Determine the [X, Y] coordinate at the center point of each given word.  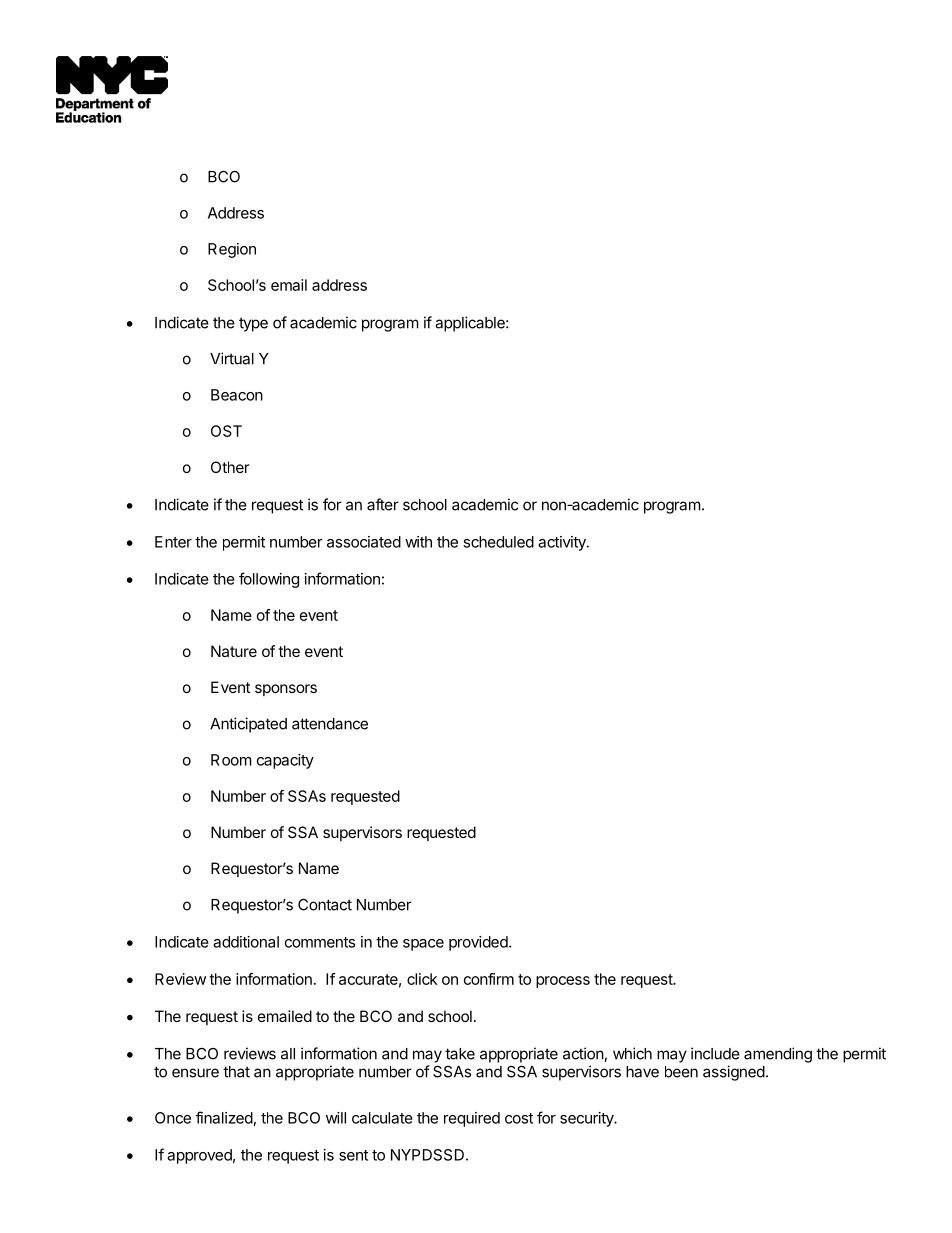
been [681, 1072]
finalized [224, 1117]
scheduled [498, 542]
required [472, 1119]
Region [232, 250]
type [253, 324]
